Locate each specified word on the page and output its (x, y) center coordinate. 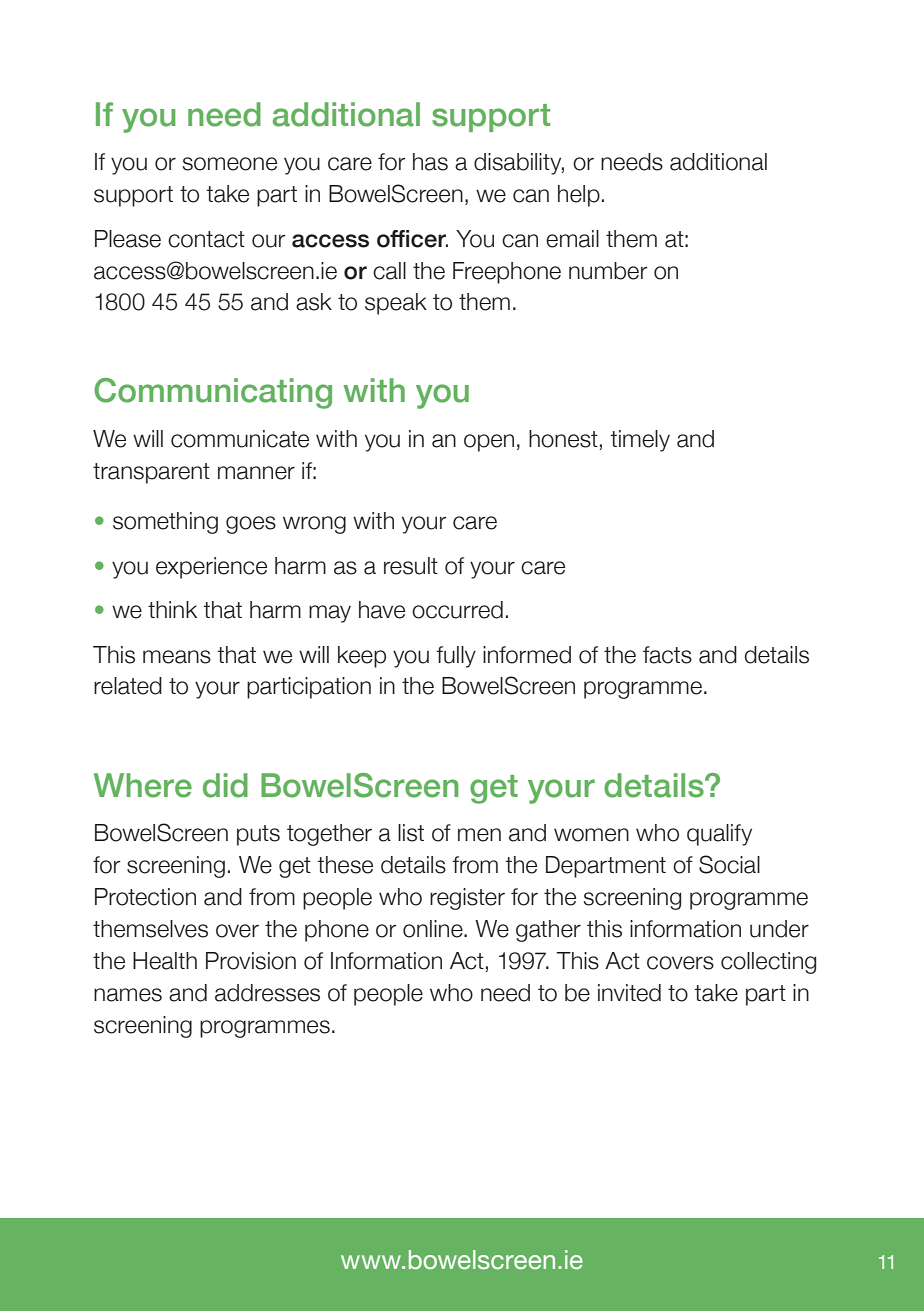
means (177, 657)
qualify (719, 835)
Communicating (213, 393)
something (165, 523)
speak (396, 304)
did (225, 785)
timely (640, 441)
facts (667, 655)
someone (229, 164)
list (411, 833)
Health (165, 961)
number (608, 271)
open (489, 443)
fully (456, 657)
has (430, 162)
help (579, 196)
